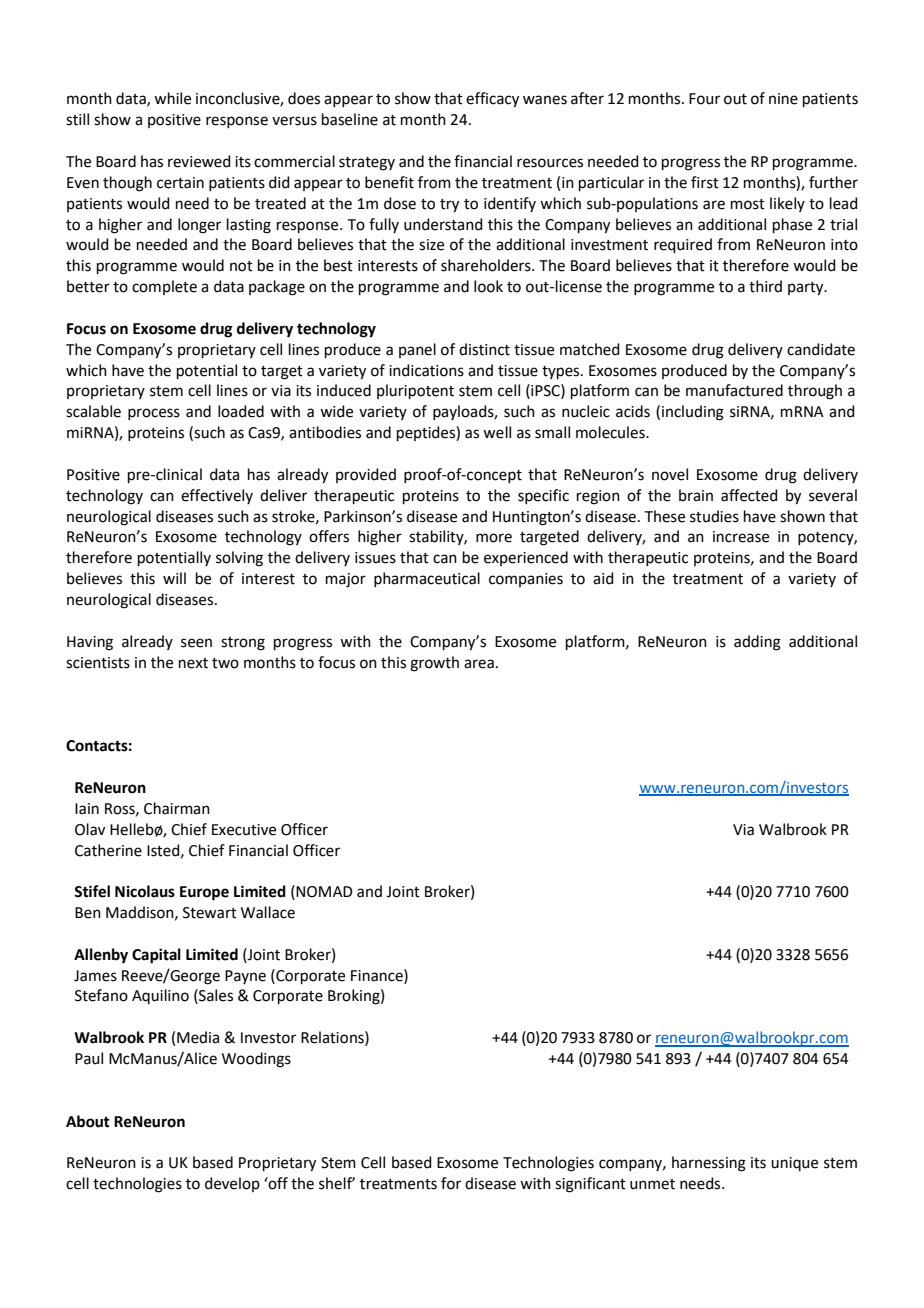  I want to click on area, so click(479, 664).
